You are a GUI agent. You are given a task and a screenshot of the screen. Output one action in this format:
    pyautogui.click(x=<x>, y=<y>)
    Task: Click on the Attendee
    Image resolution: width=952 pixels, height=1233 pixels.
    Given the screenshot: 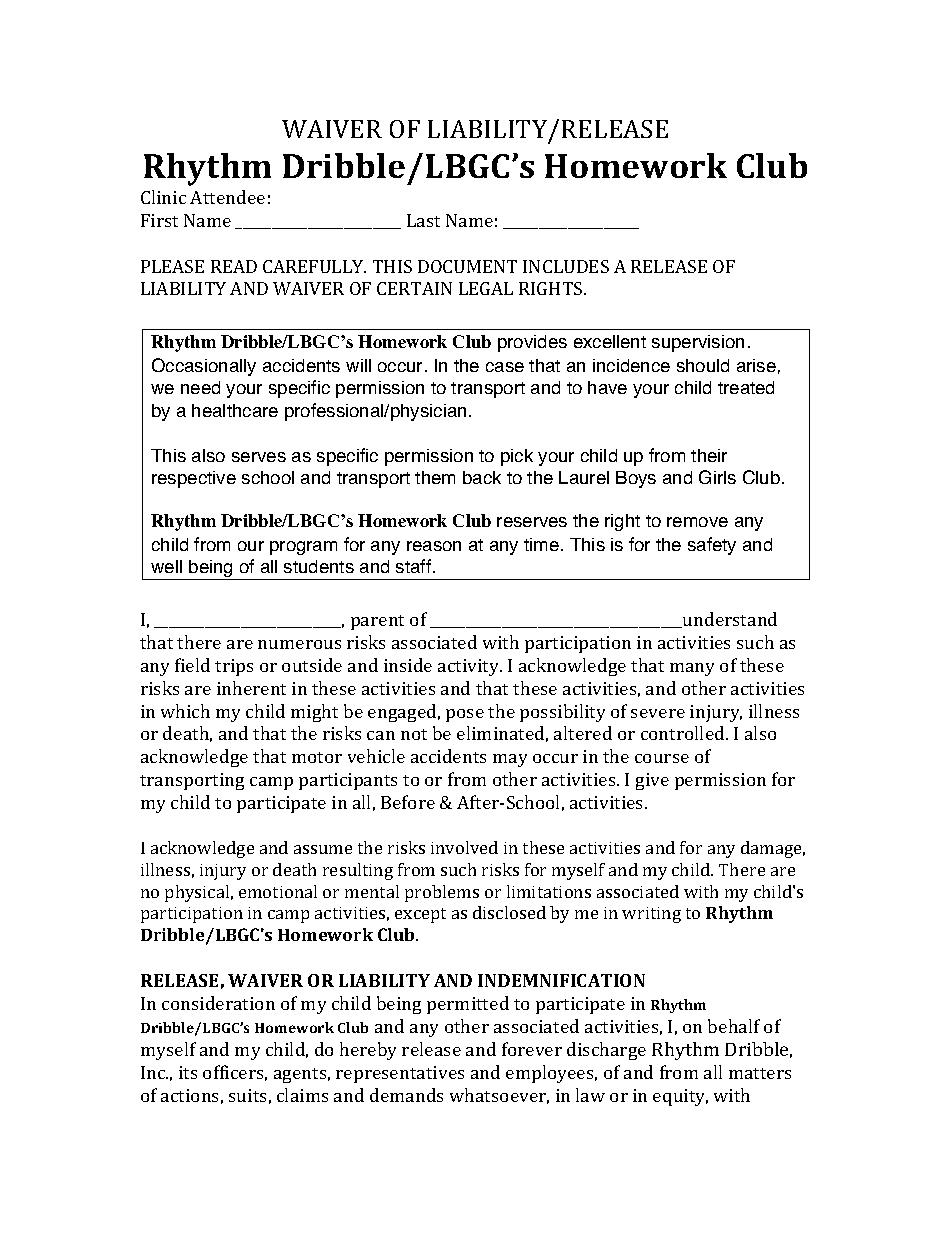 What is the action you would take?
    pyautogui.click(x=227, y=197)
